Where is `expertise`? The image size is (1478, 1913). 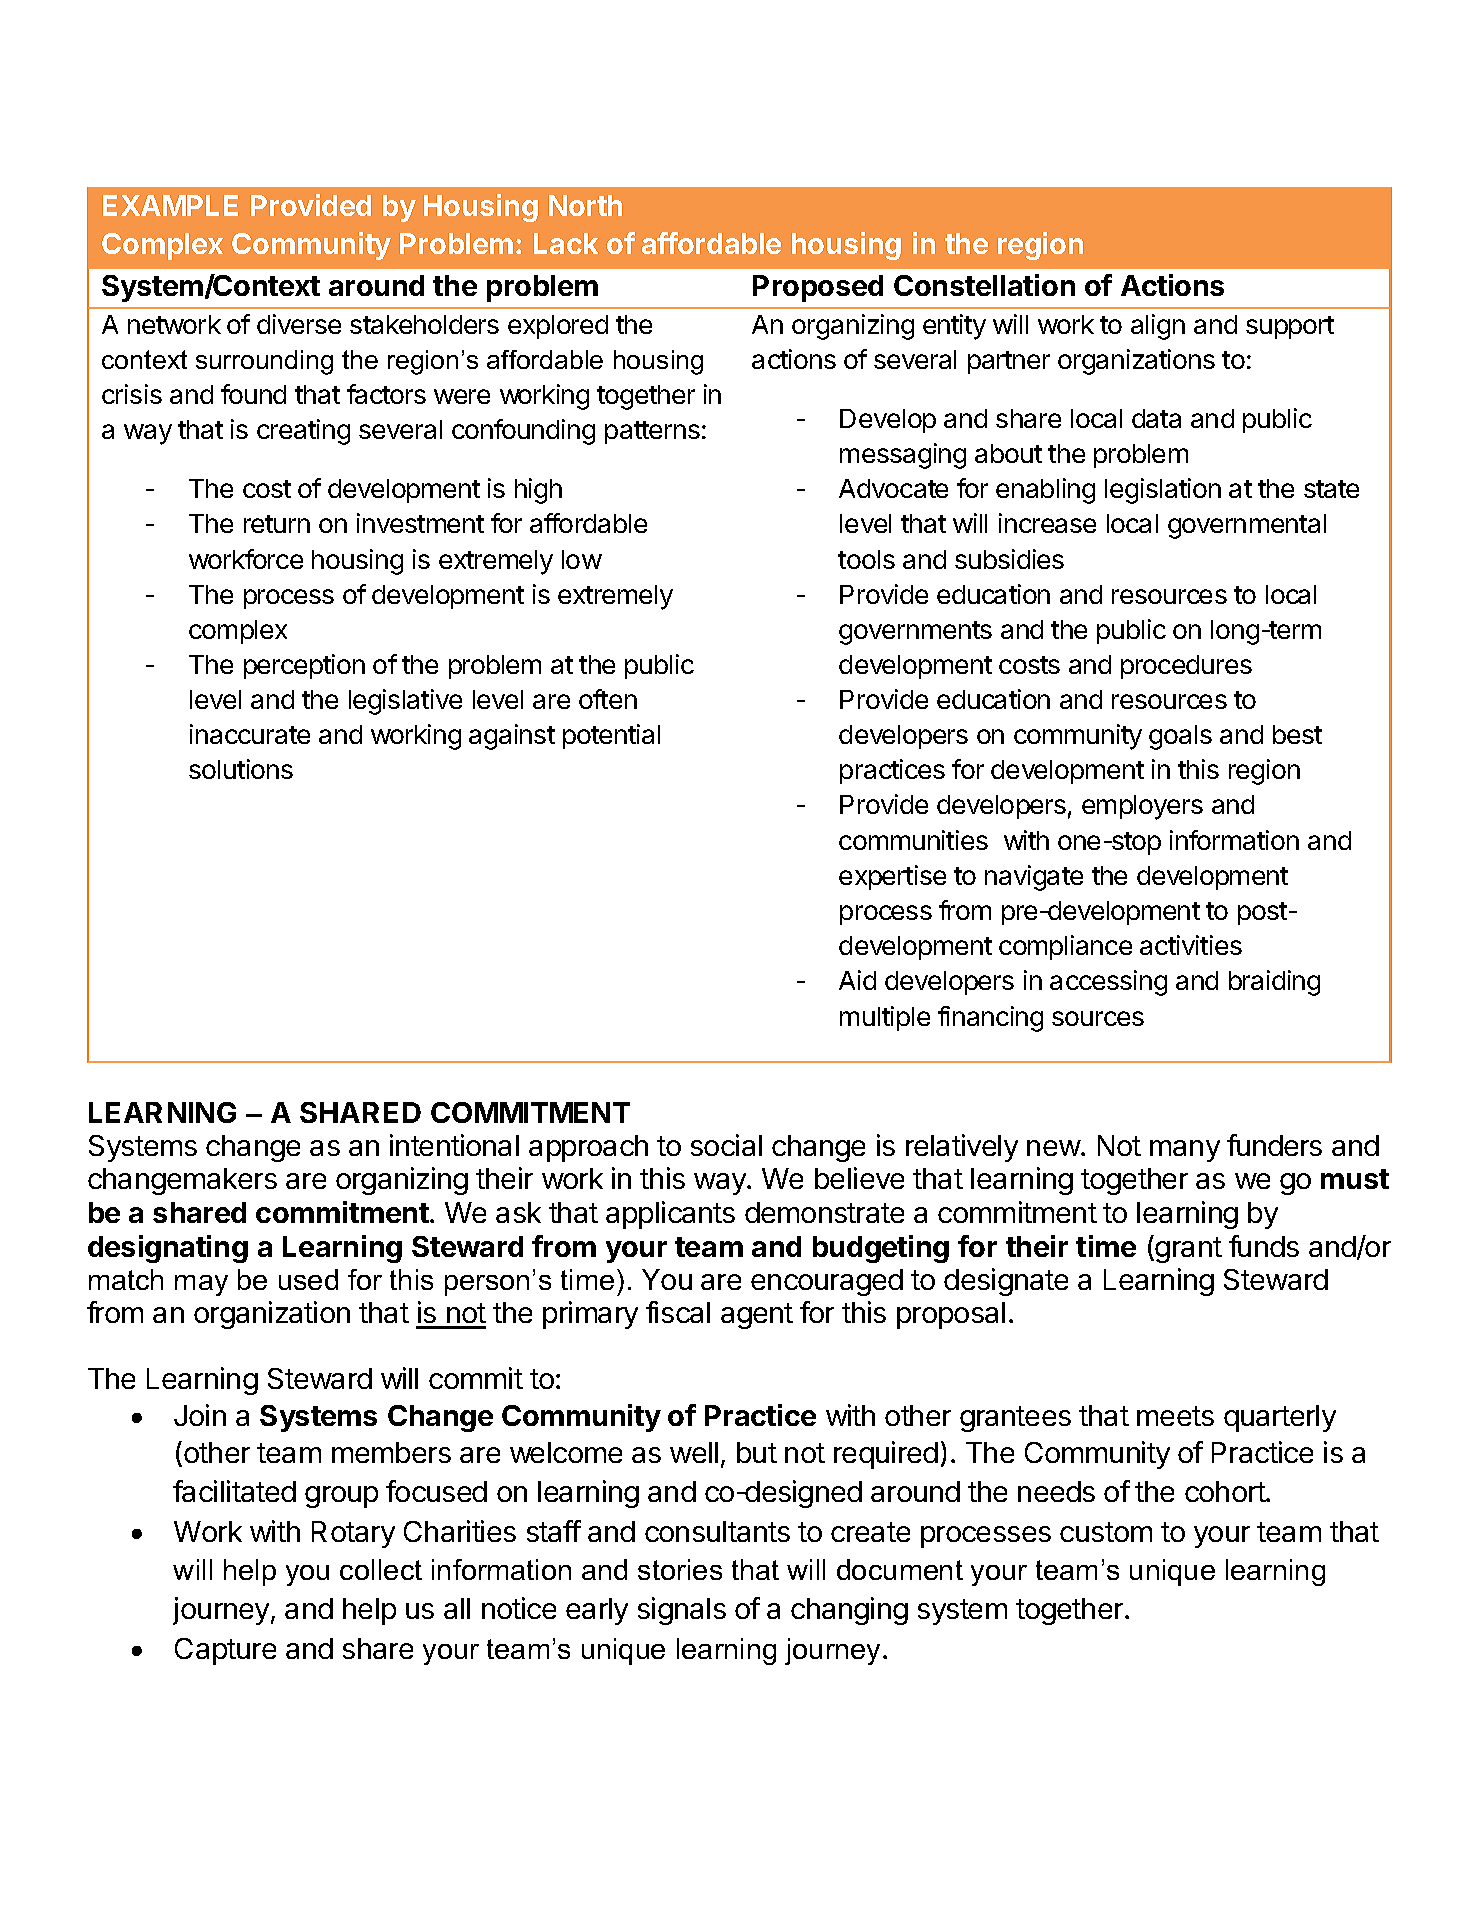
expertise is located at coordinates (892, 877).
